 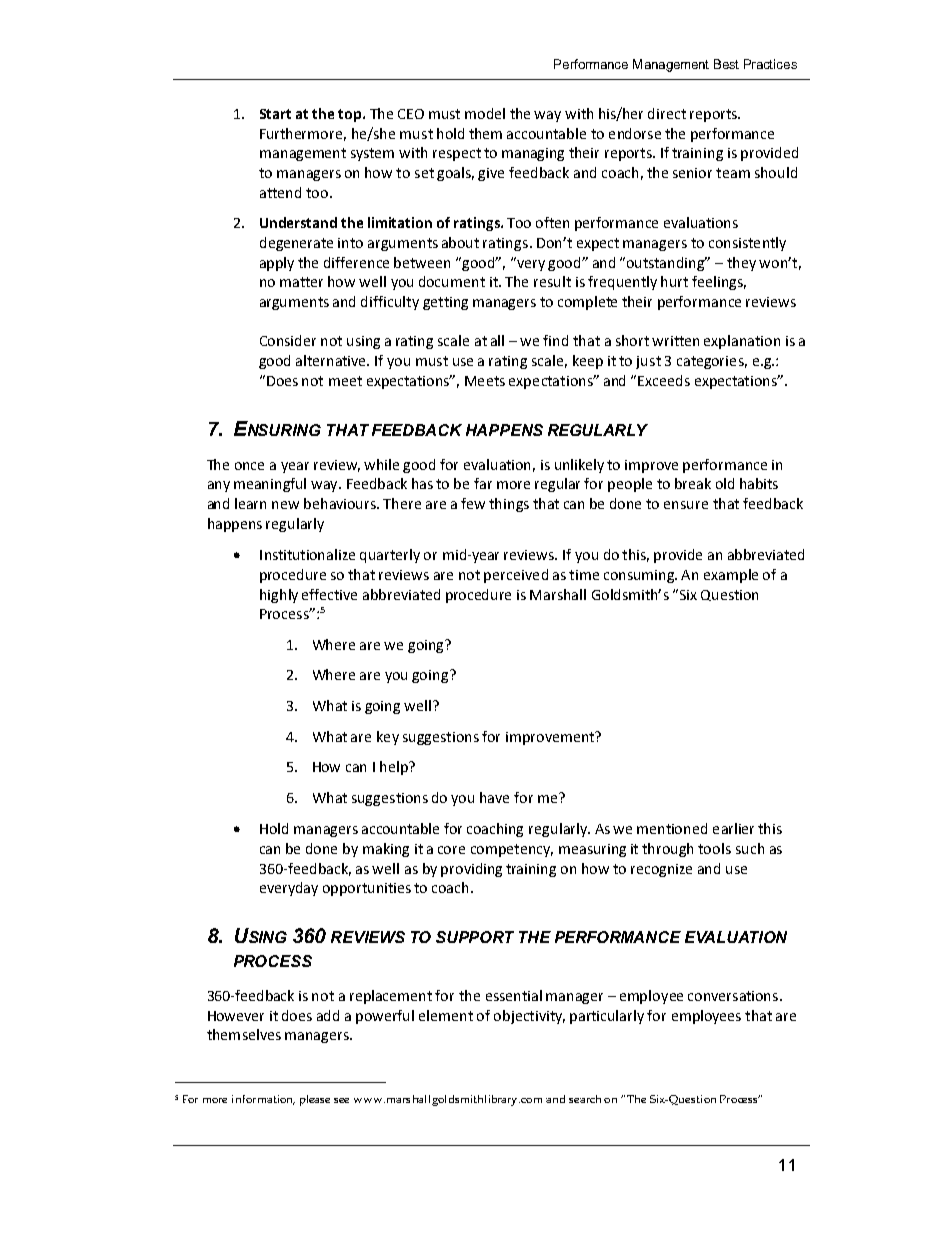 I want to click on example, so click(x=731, y=576).
